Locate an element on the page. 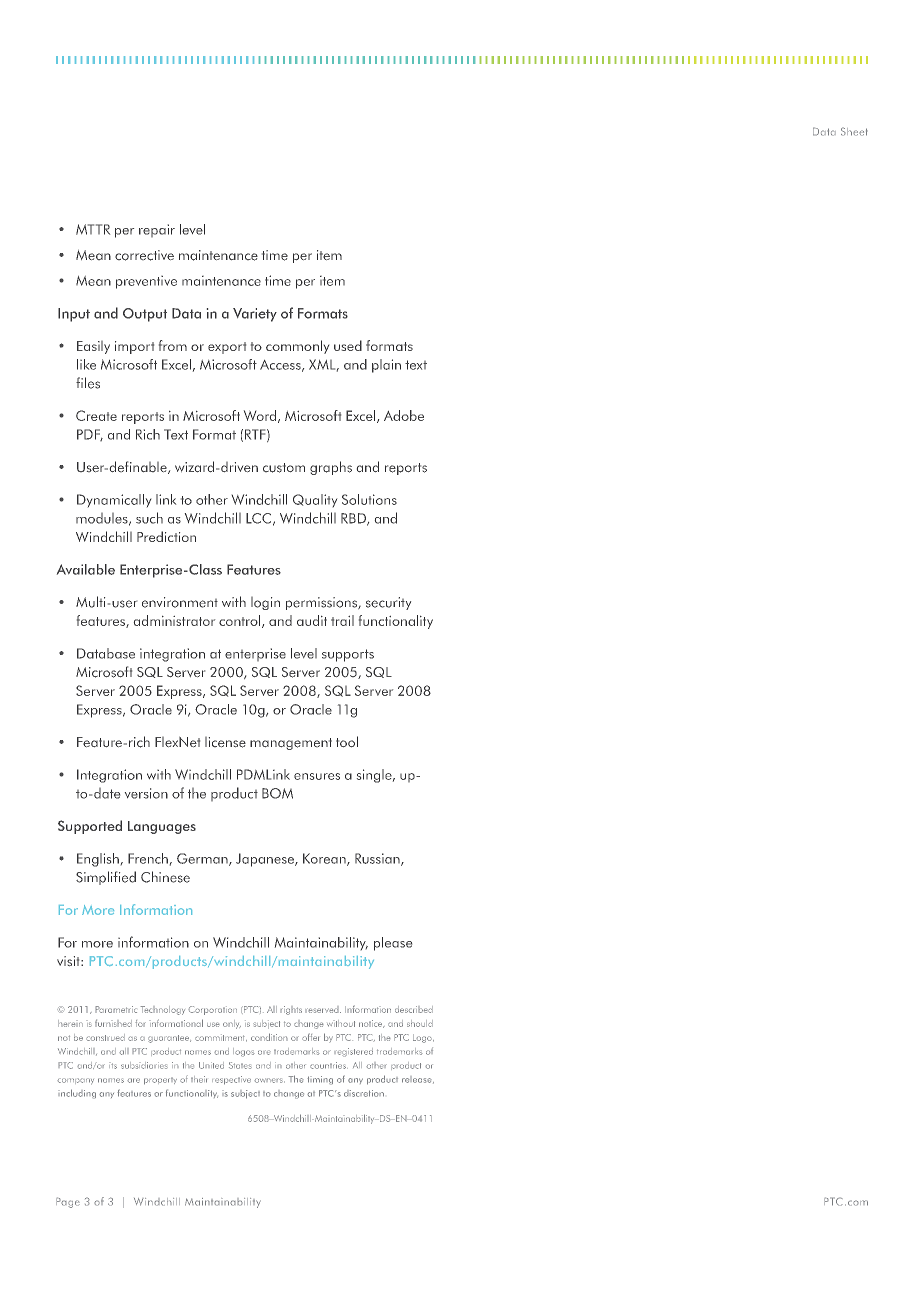 This image has width=924, height=1308. please is located at coordinates (393, 944).
